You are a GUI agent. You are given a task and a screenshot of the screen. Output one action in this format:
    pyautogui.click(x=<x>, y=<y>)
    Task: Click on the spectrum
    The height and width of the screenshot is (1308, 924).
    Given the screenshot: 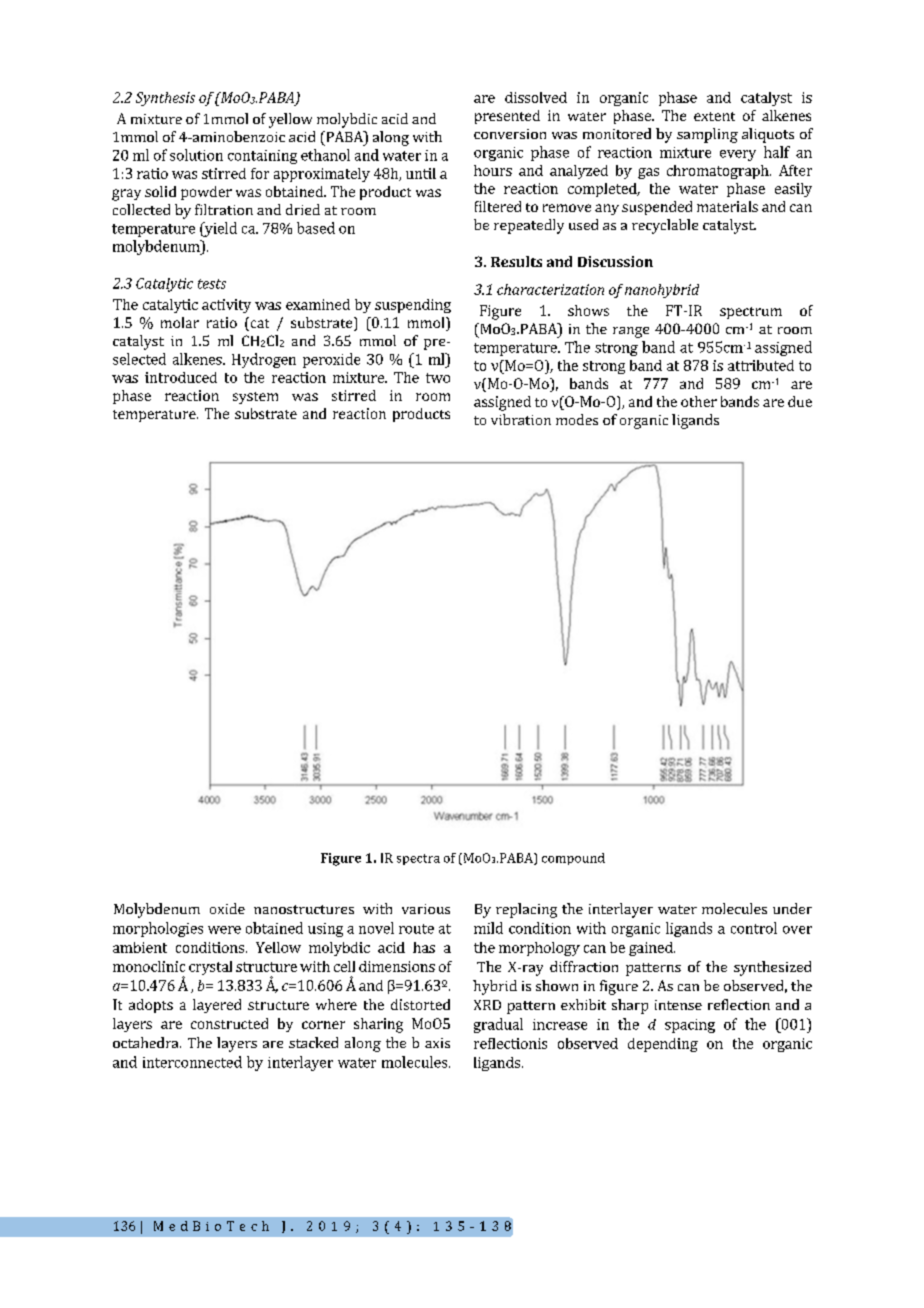 What is the action you would take?
    pyautogui.click(x=751, y=313)
